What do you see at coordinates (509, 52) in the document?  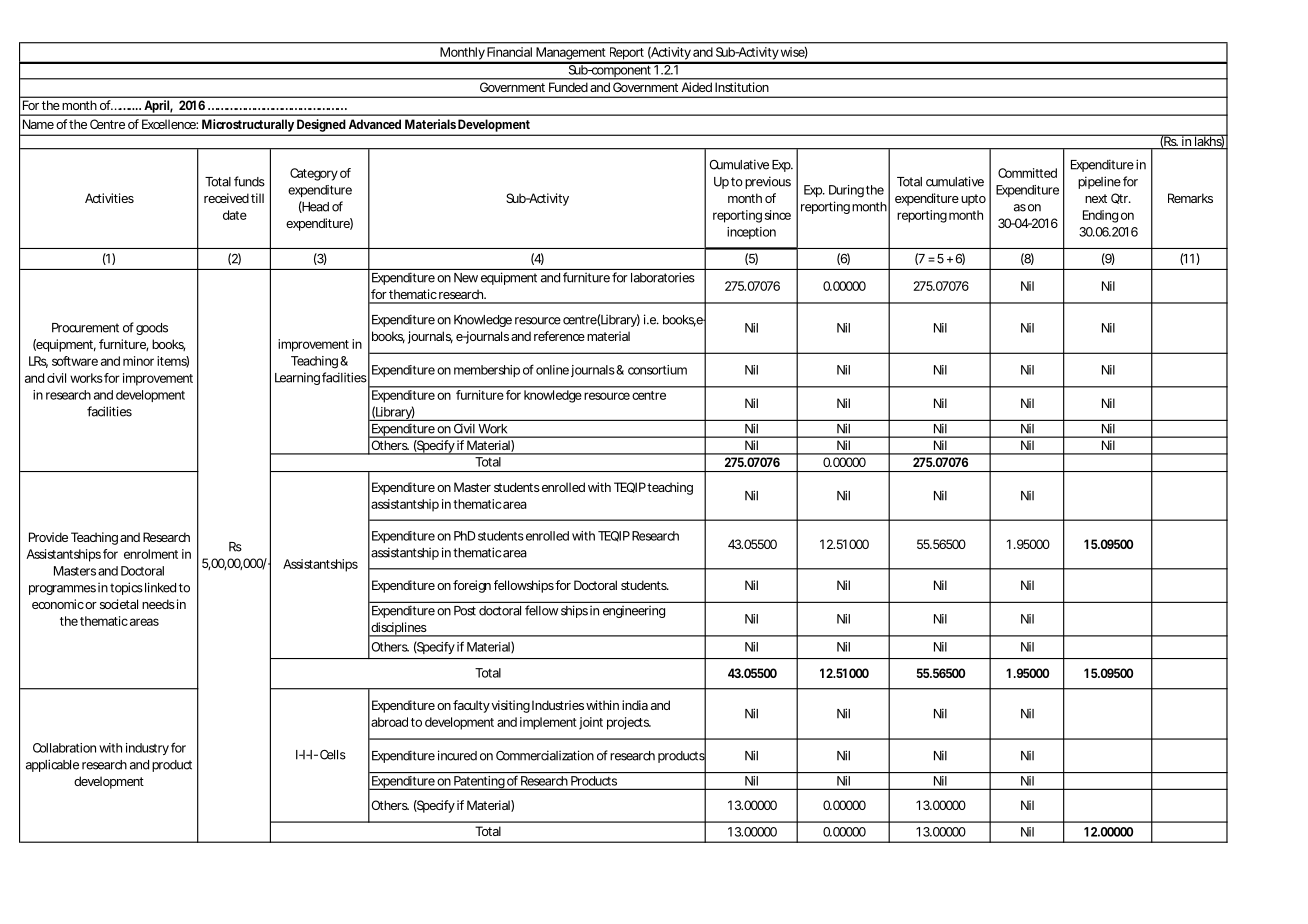 I see `Financial` at bounding box center [509, 52].
